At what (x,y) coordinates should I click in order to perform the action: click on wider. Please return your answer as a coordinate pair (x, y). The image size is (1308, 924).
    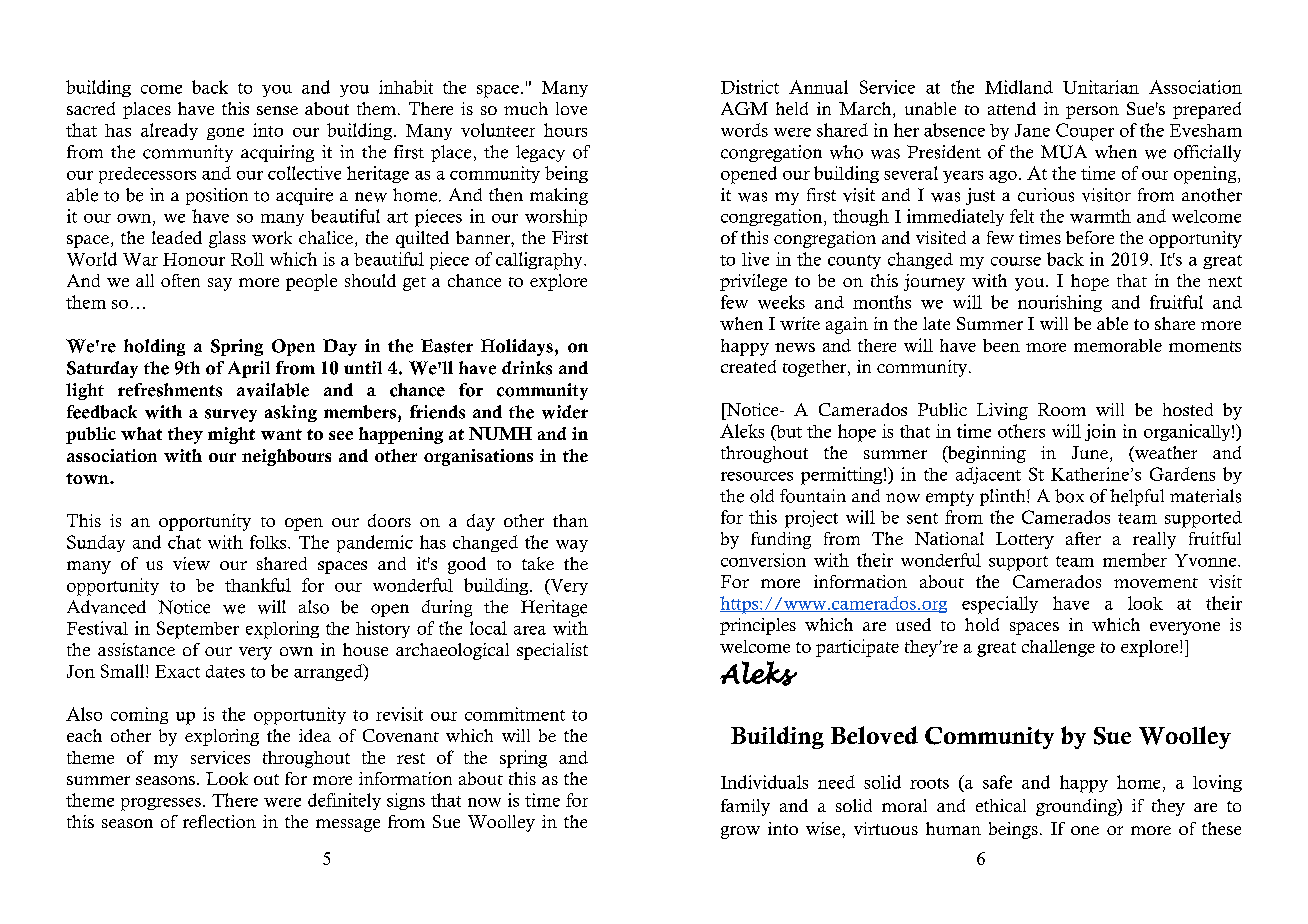
    Looking at the image, I should click on (565, 412).
